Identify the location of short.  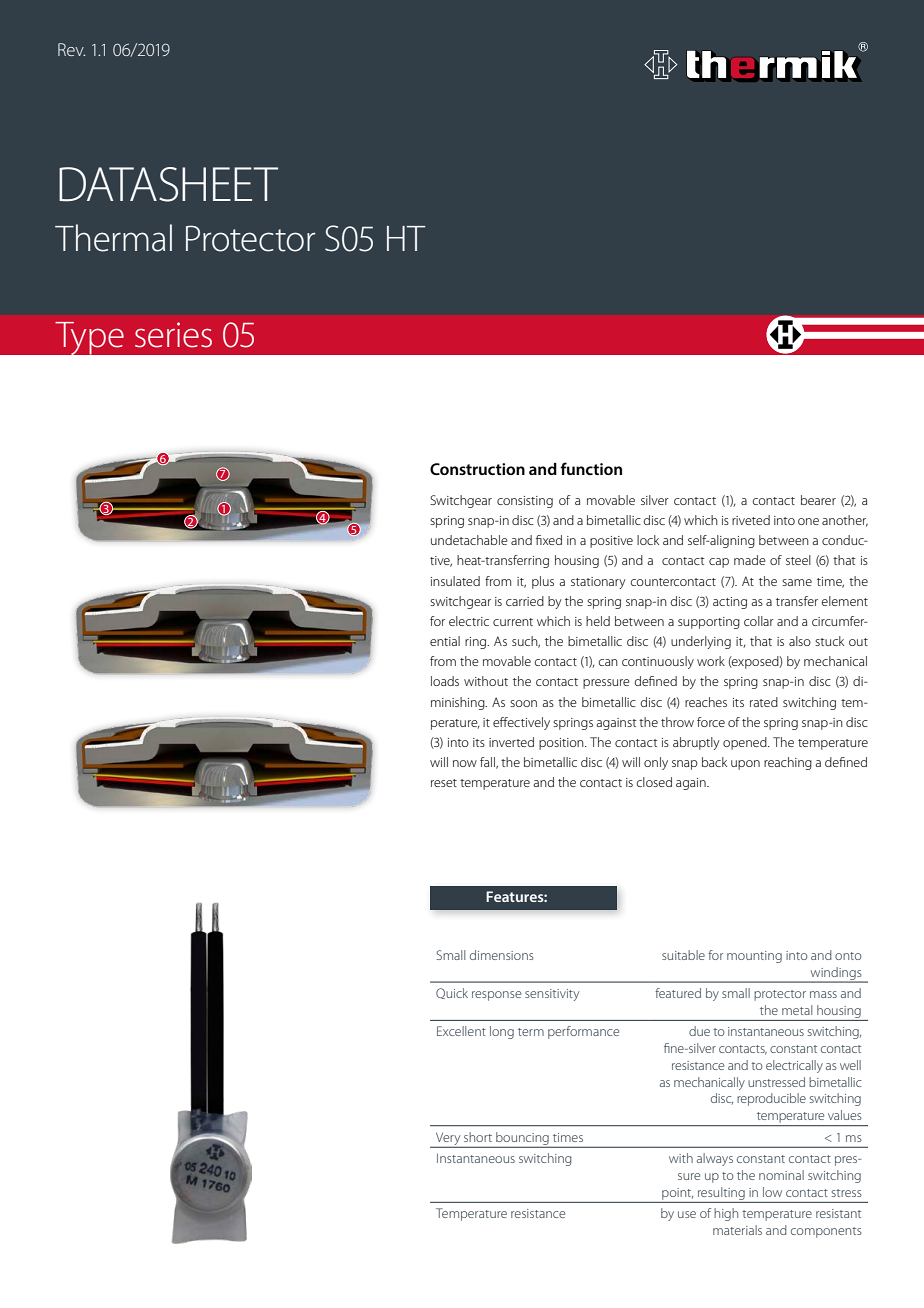
(478, 1137).
